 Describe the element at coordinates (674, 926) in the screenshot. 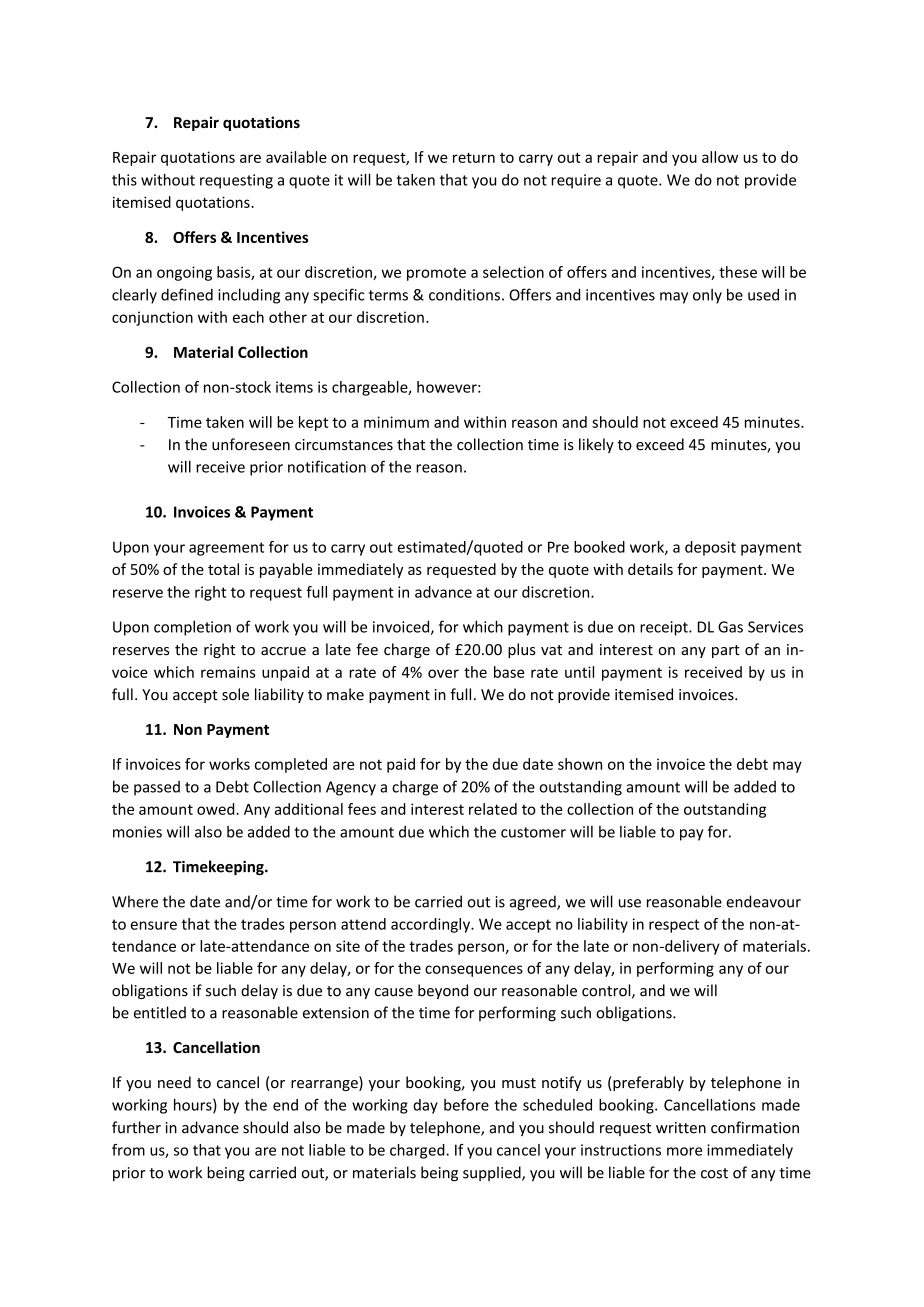

I see `respect` at that location.
